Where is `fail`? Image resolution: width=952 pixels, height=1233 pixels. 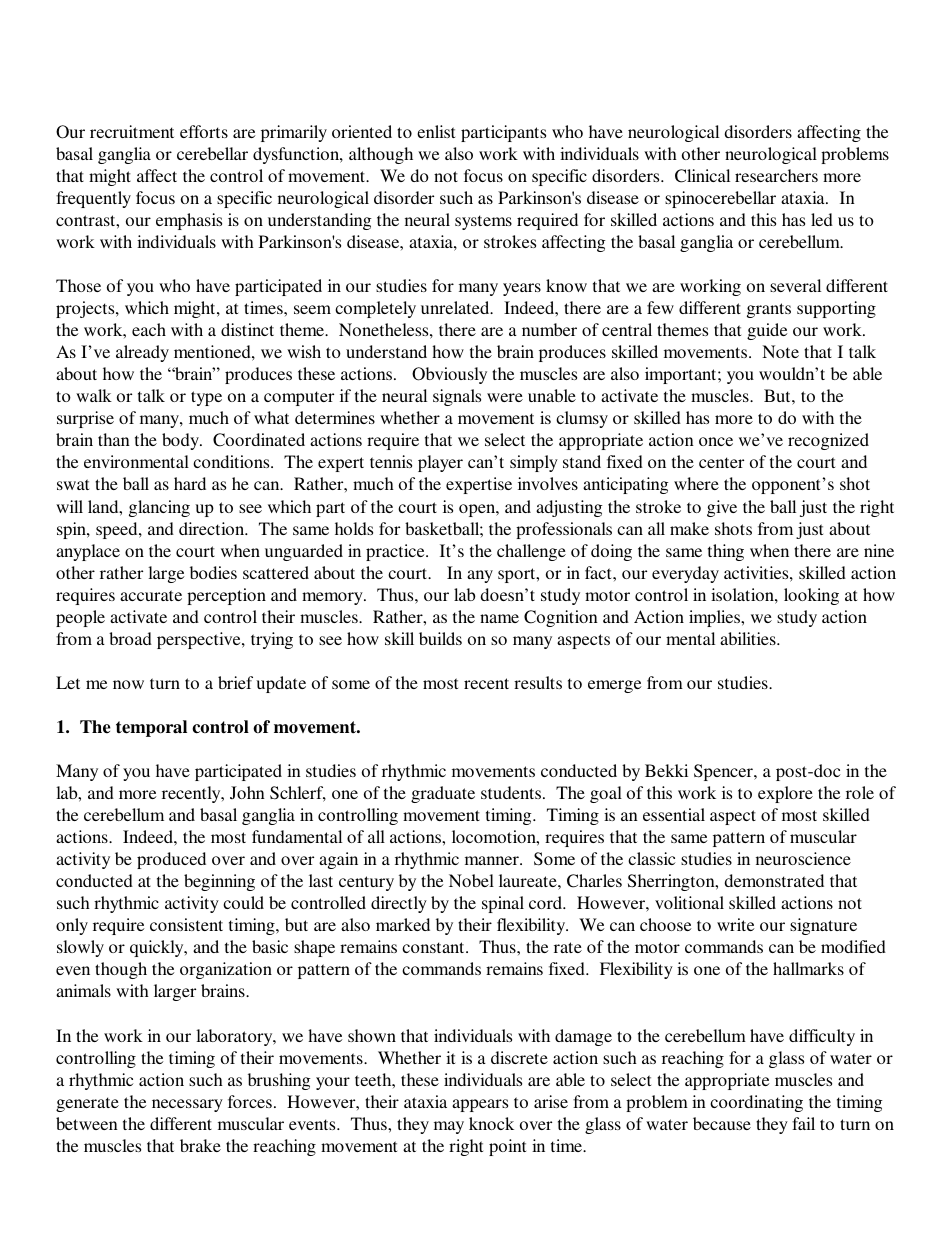 fail is located at coordinates (803, 1123).
